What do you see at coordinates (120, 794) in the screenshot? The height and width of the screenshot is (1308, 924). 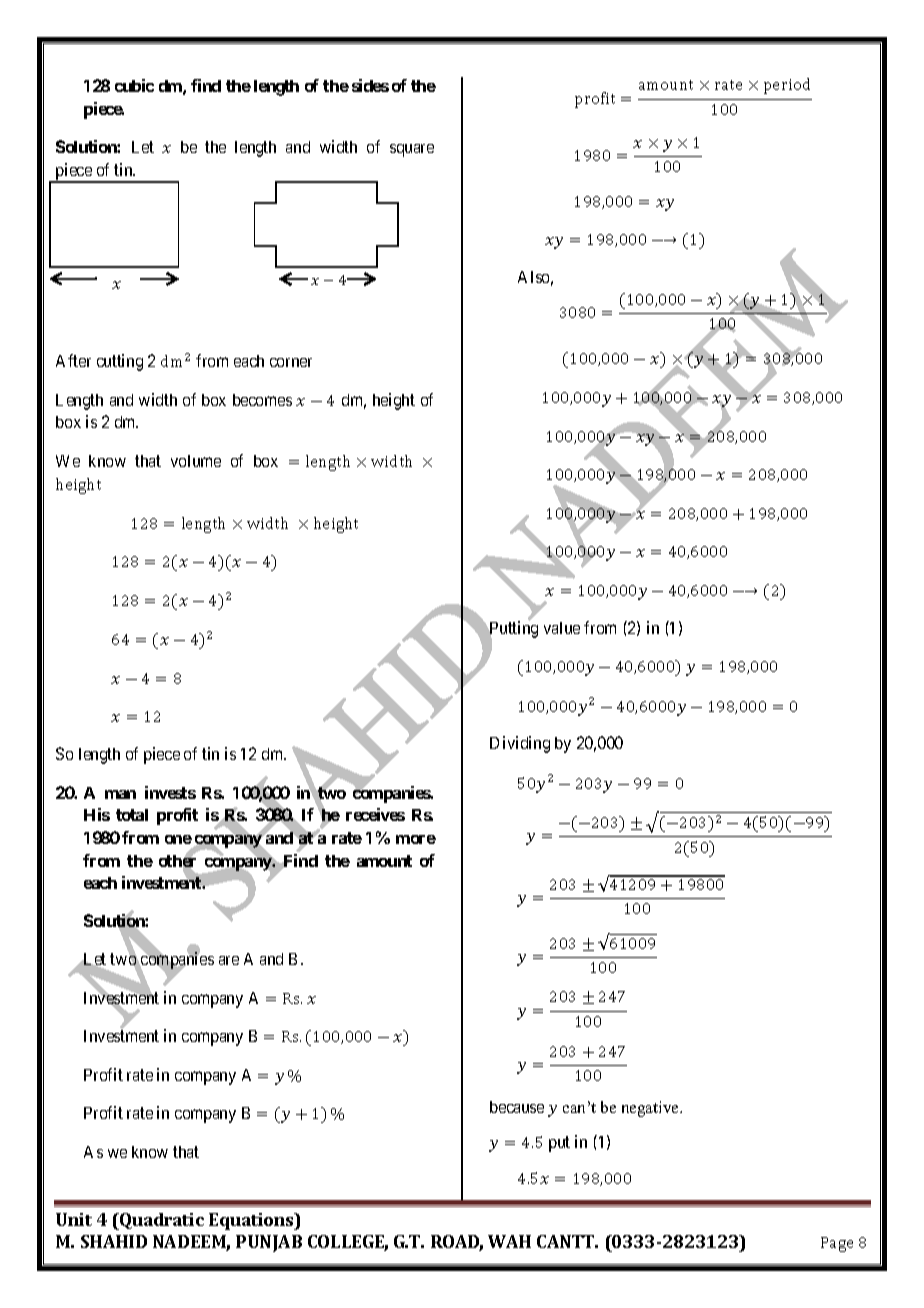 I see `man` at bounding box center [120, 794].
